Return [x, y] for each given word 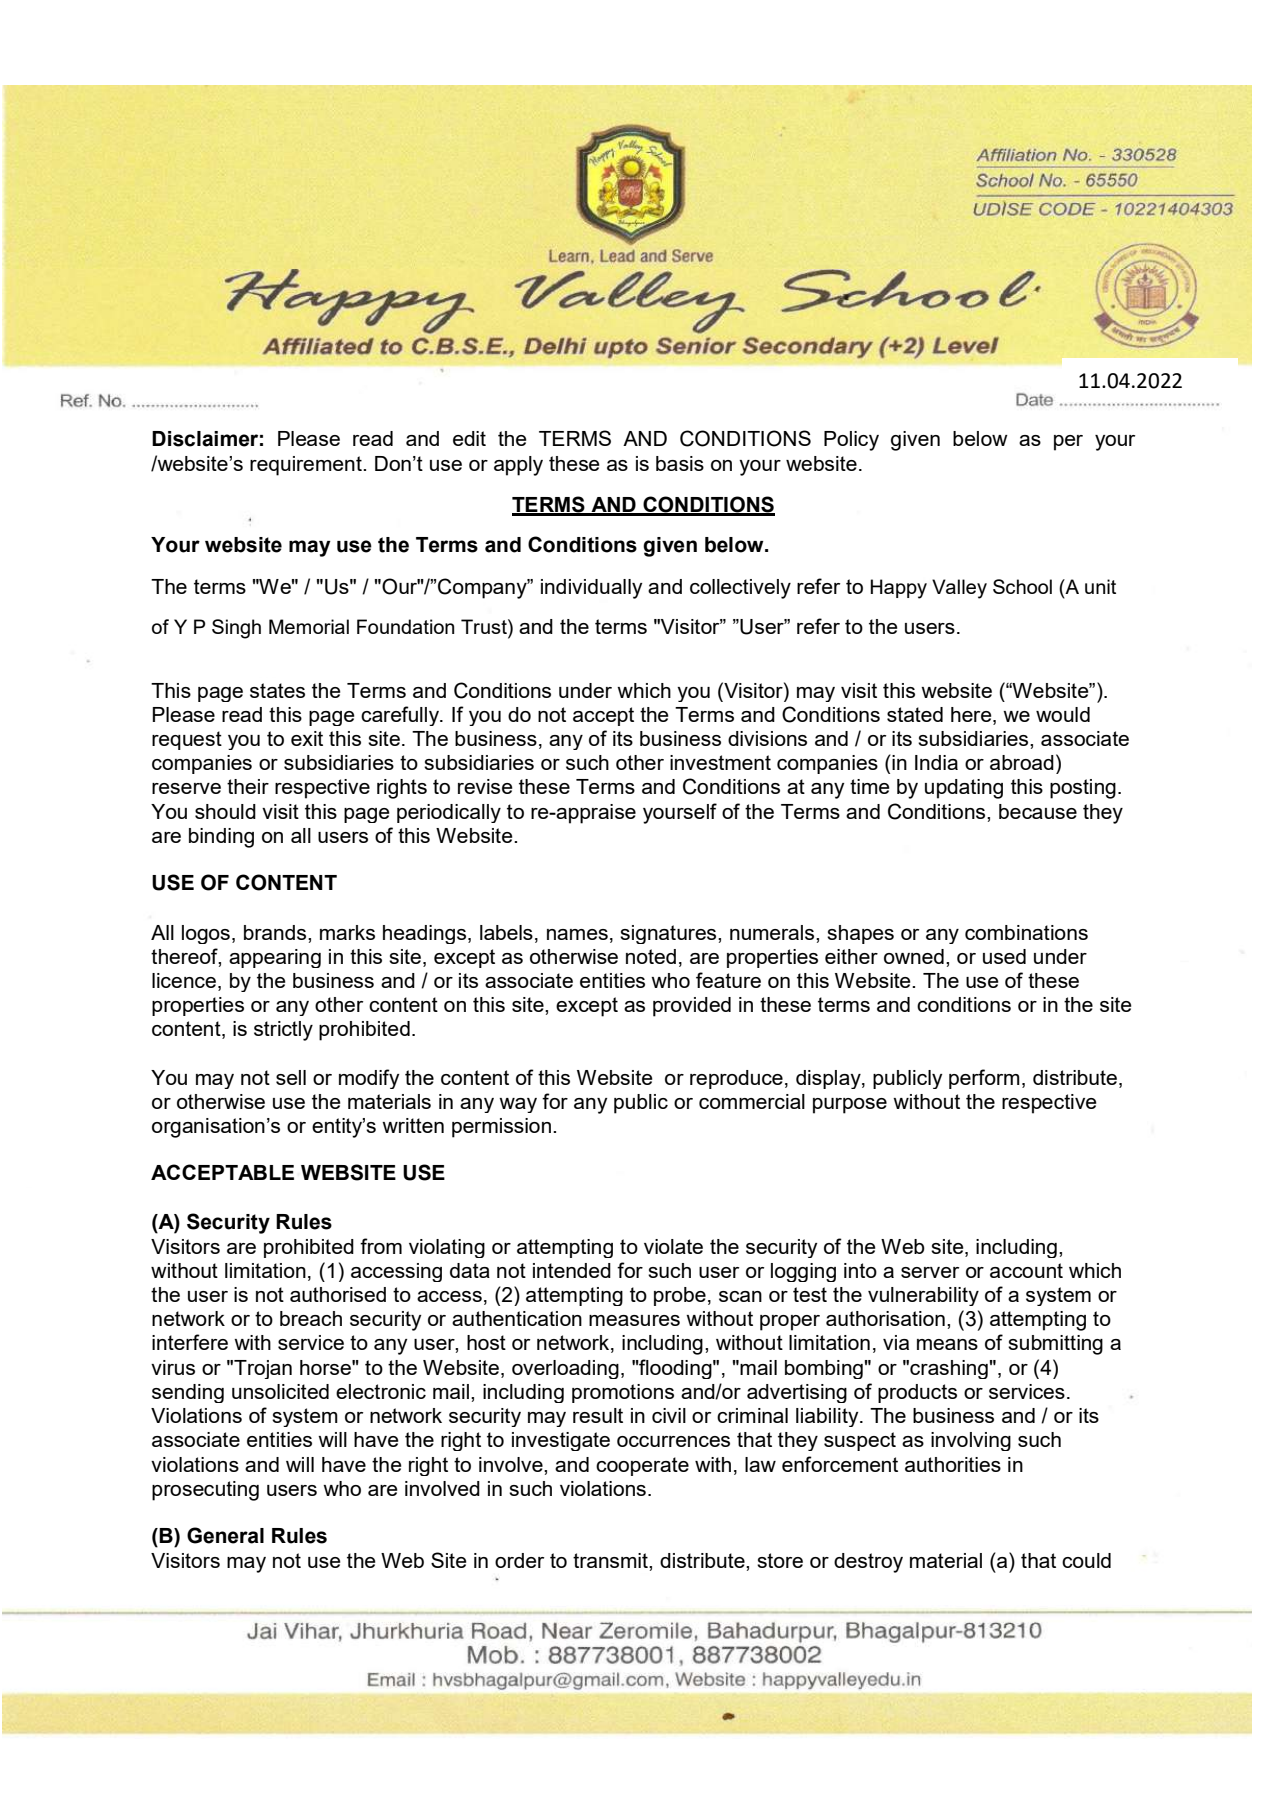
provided [692, 1007]
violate [673, 1246]
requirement [307, 466]
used [1004, 956]
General [225, 1535]
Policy [851, 441]
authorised [338, 1294]
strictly [283, 1031]
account [1026, 1270]
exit [307, 738]
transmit [611, 1560]
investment [720, 762]
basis [680, 463]
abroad [1022, 762]
